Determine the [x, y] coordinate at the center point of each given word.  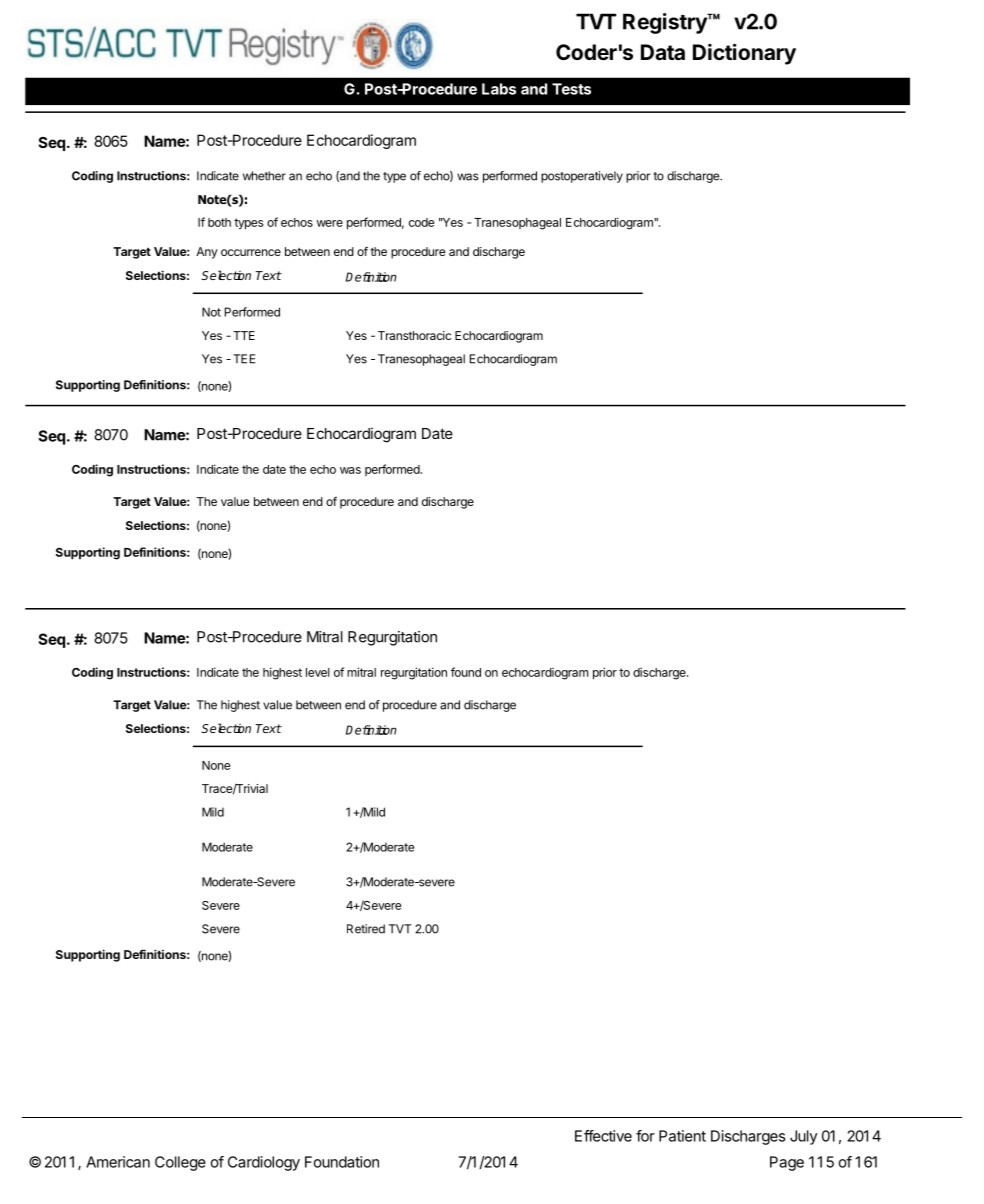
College [180, 1163]
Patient [682, 1136]
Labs [499, 89]
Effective [603, 1136]
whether [264, 176]
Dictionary [744, 54]
